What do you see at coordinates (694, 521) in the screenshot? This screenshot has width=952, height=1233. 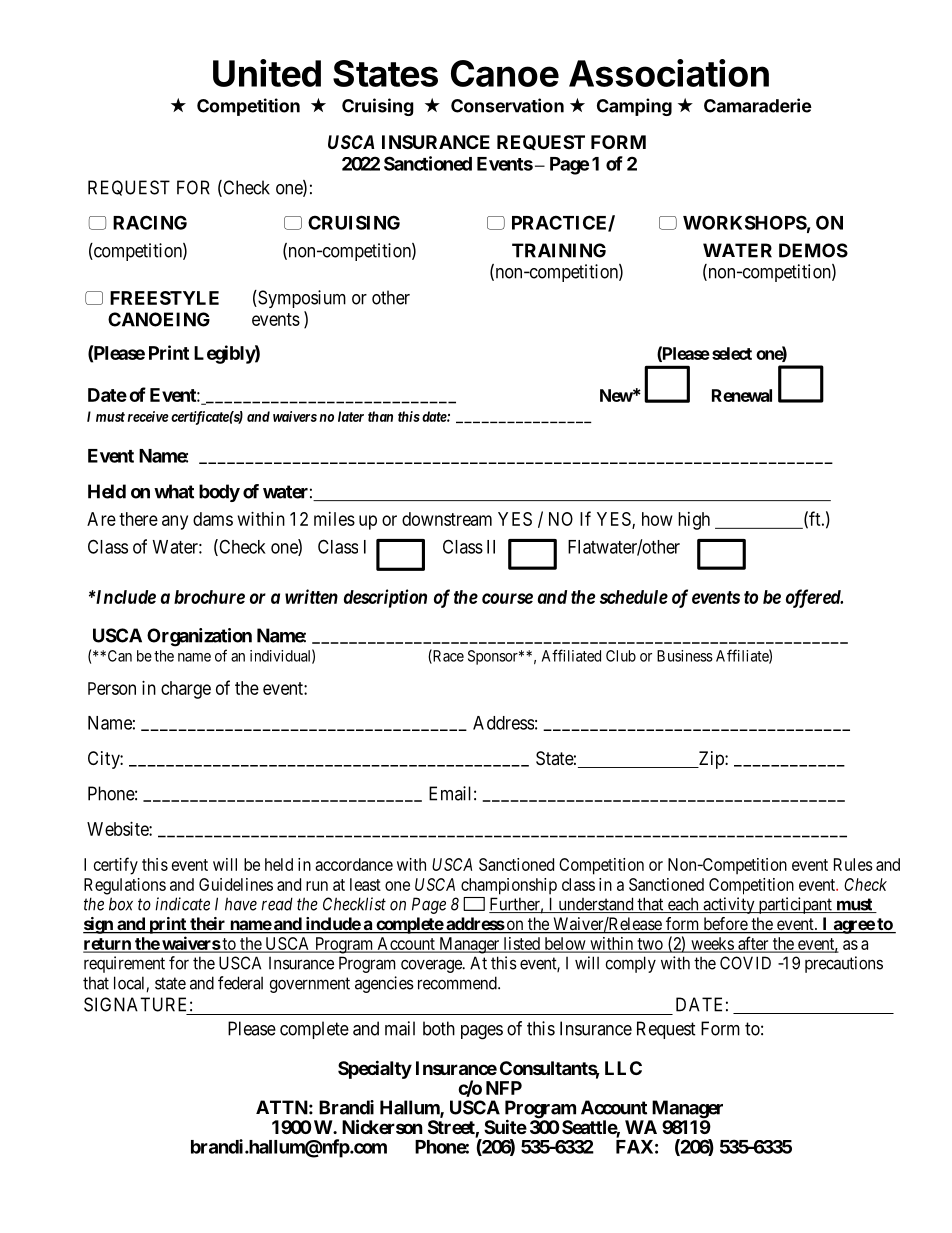 I see `high` at bounding box center [694, 521].
